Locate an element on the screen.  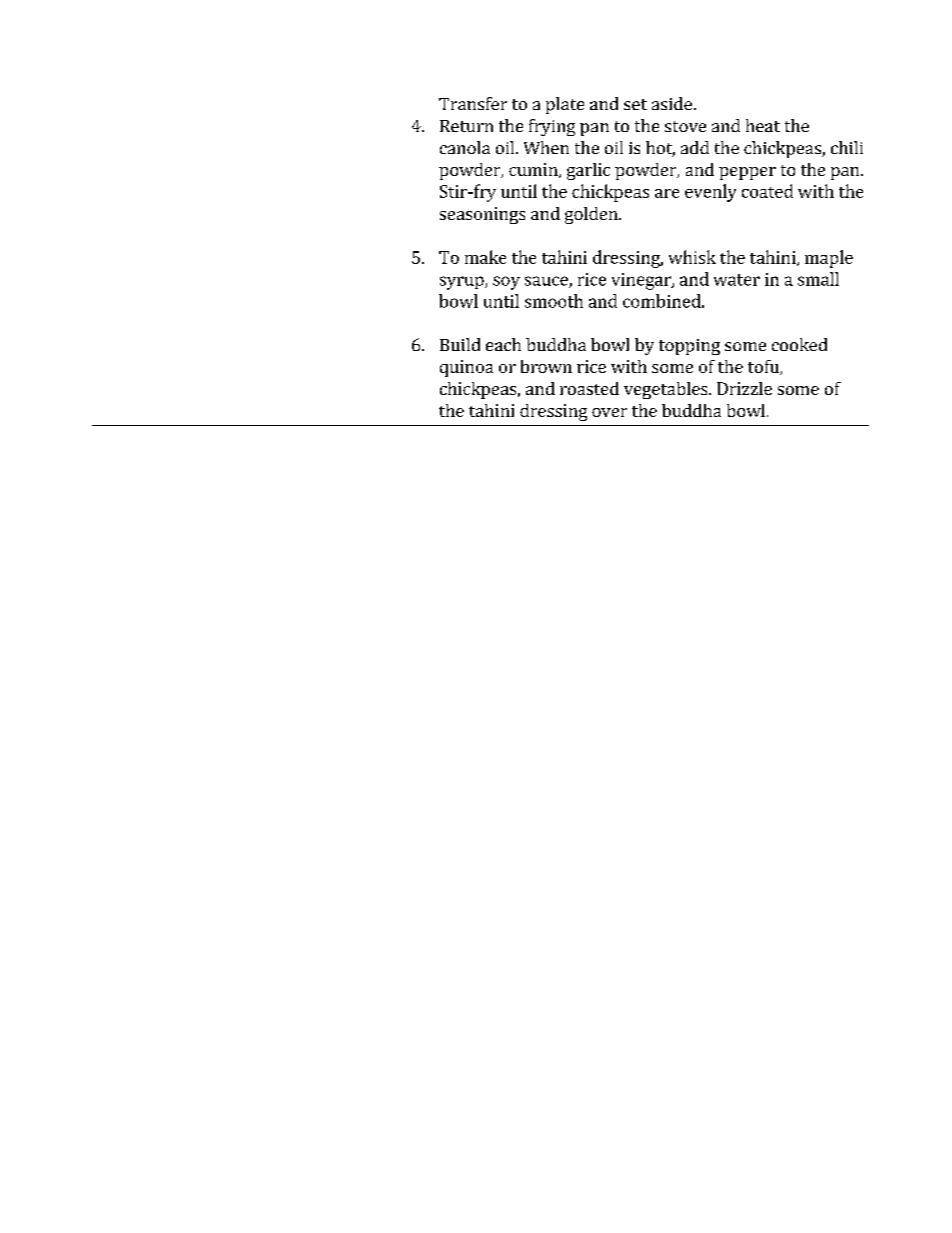
roasted is located at coordinates (589, 388).
